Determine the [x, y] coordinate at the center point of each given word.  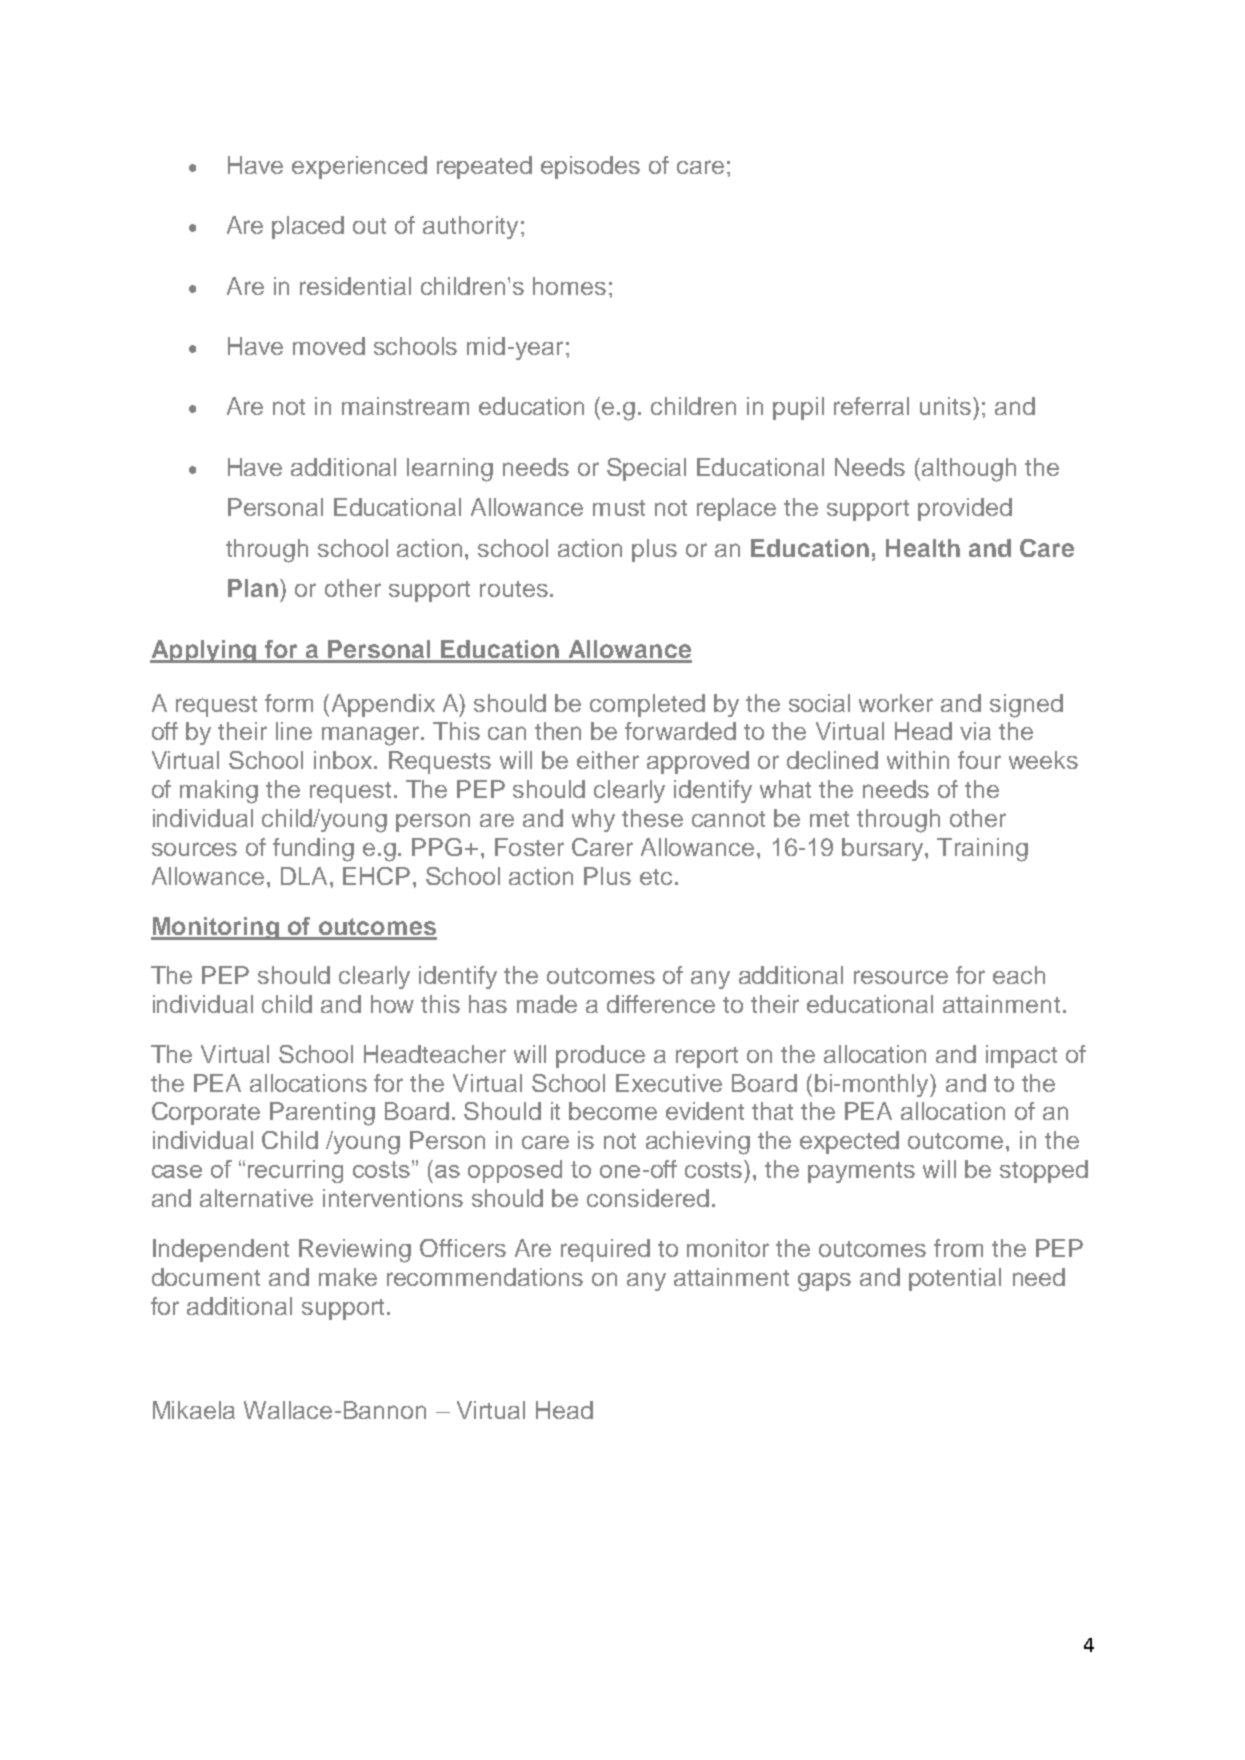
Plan [253, 588]
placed [308, 227]
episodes [590, 167]
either [608, 760]
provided [965, 509]
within [918, 760]
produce [600, 1056]
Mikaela [194, 1410]
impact [1021, 1056]
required [605, 1250]
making [219, 792]
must [619, 508]
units [945, 406]
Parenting [322, 1114]
